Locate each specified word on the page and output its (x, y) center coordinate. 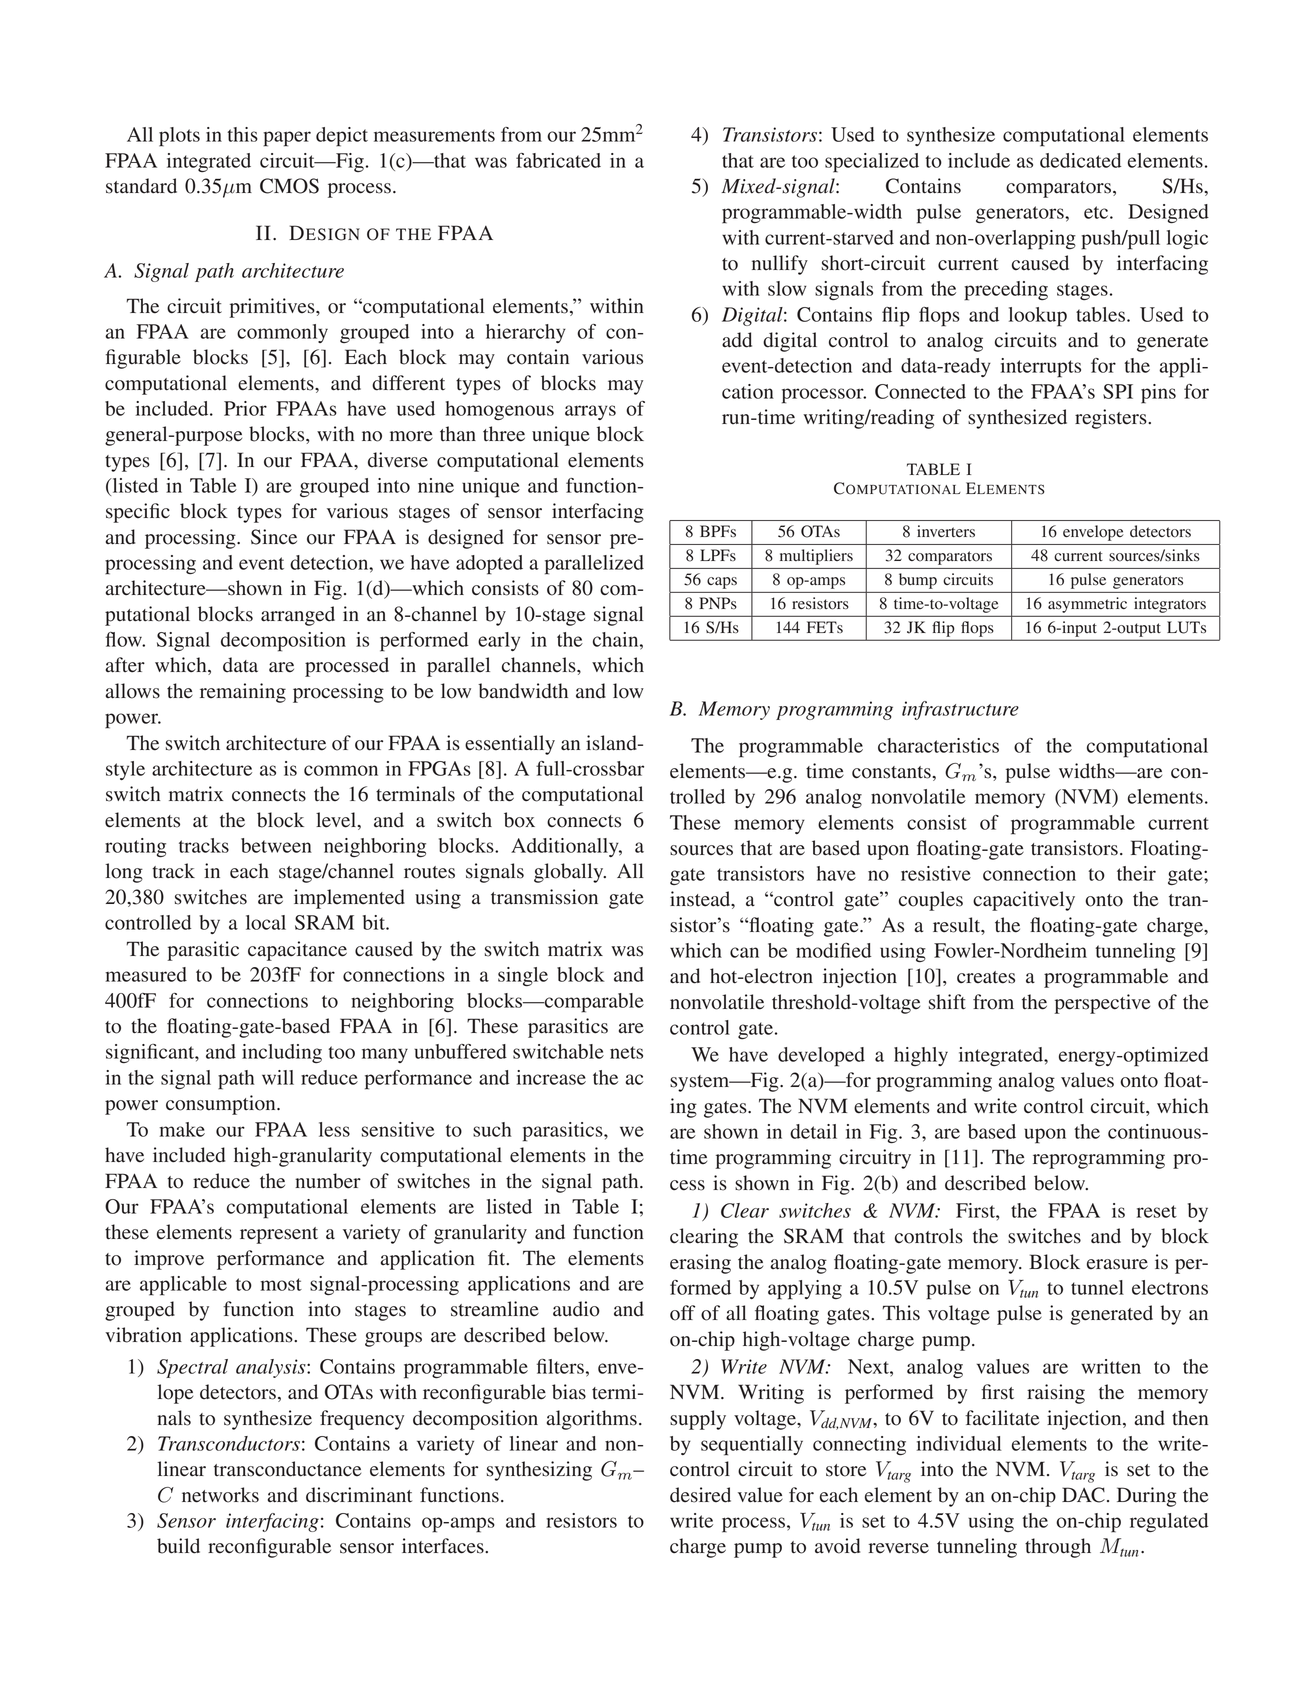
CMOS (289, 186)
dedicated (1080, 160)
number (328, 1181)
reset (1157, 1211)
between (276, 845)
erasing (700, 1264)
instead (701, 900)
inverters (946, 531)
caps (722, 583)
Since (274, 537)
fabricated (558, 160)
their (1136, 873)
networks (220, 1495)
